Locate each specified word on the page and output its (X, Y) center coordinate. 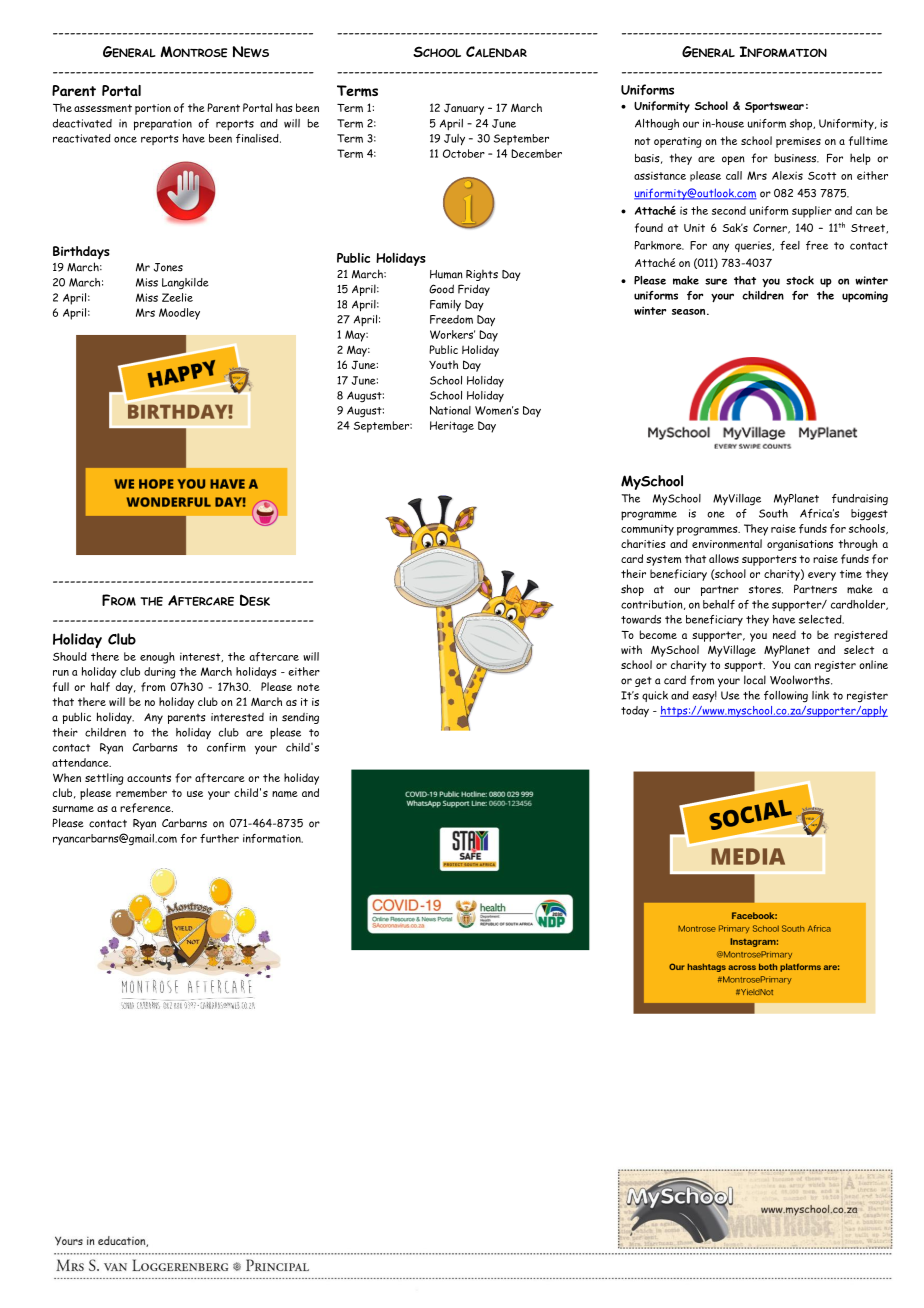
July (454, 139)
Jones (168, 267)
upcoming (865, 297)
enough (157, 658)
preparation (163, 125)
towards (641, 619)
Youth (443, 364)
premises (798, 142)
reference (146, 808)
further (219, 838)
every (822, 576)
